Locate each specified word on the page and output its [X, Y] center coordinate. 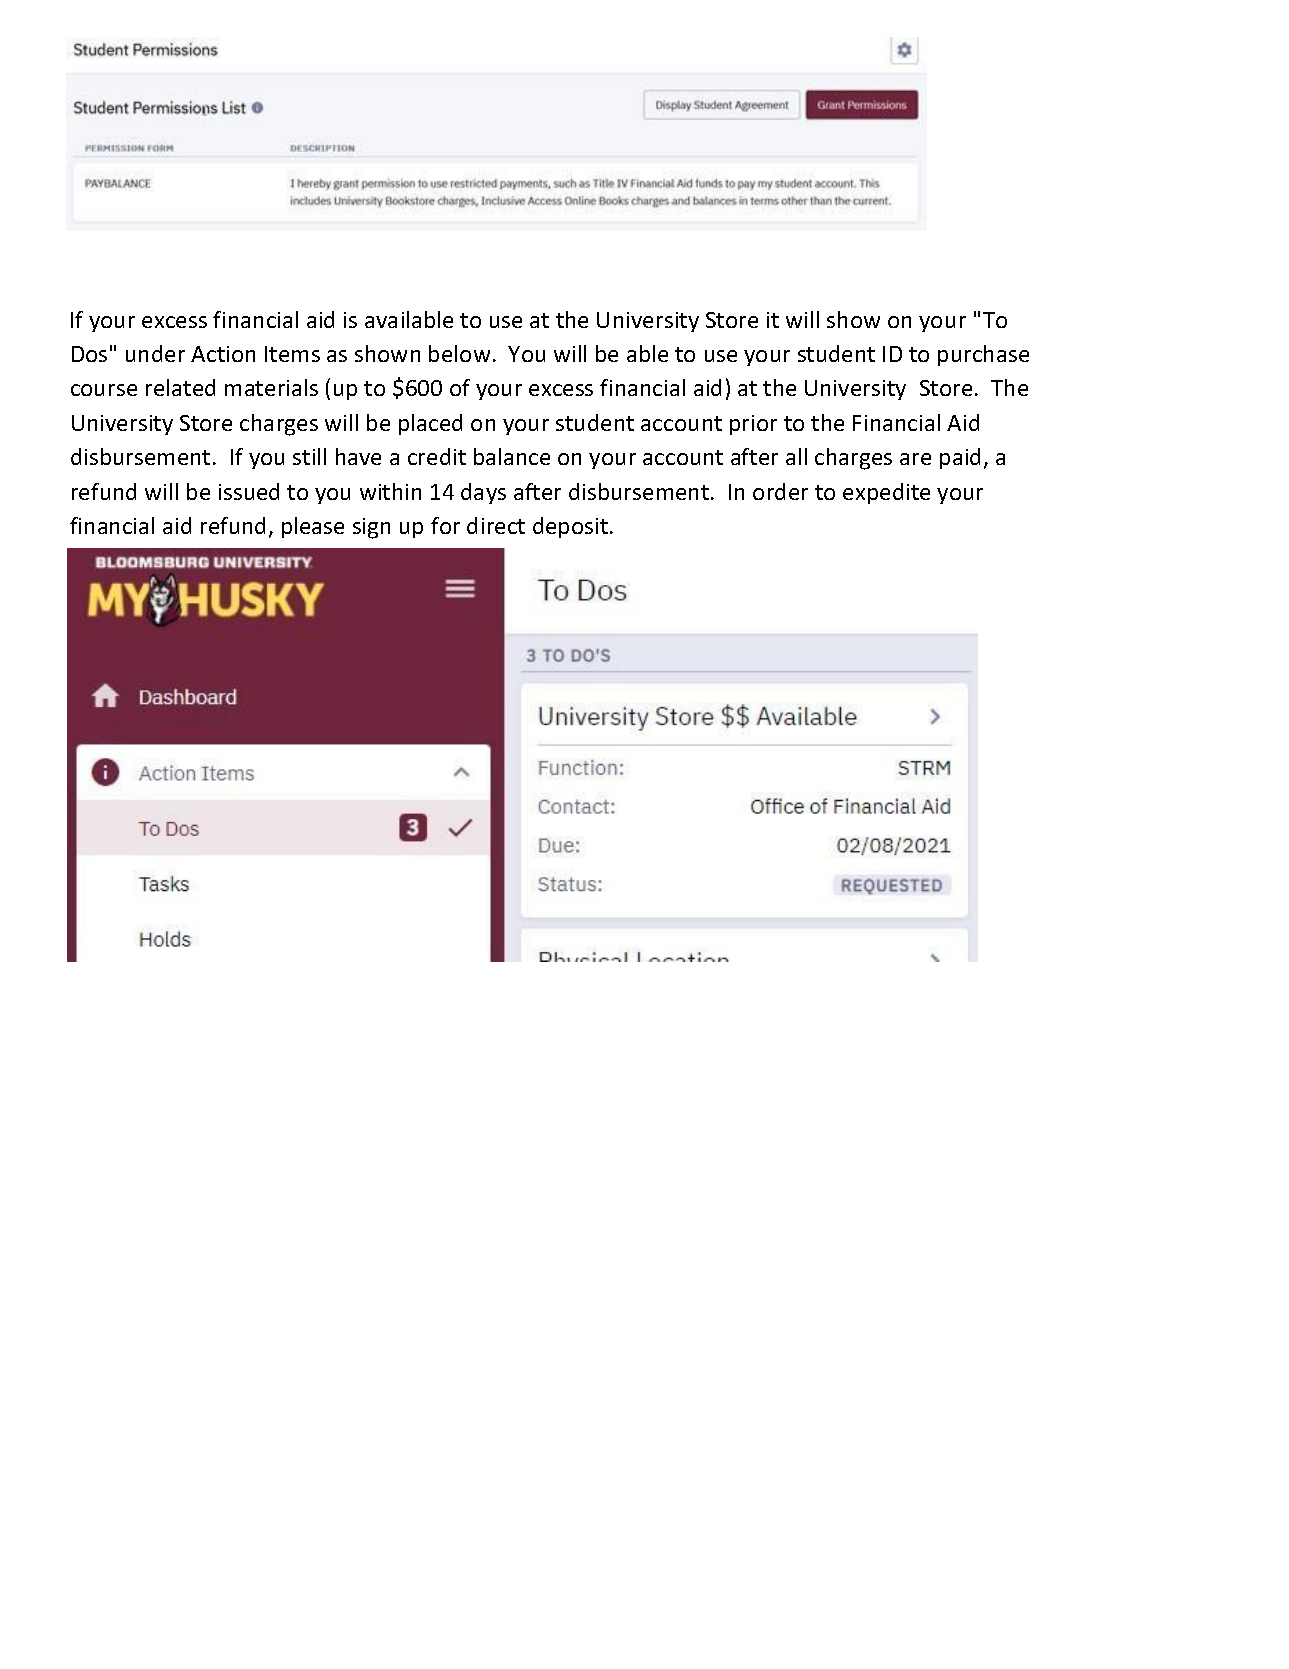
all [796, 456]
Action [223, 354]
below [459, 353]
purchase [983, 355]
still [309, 456]
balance [512, 456]
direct [496, 525]
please [313, 527]
